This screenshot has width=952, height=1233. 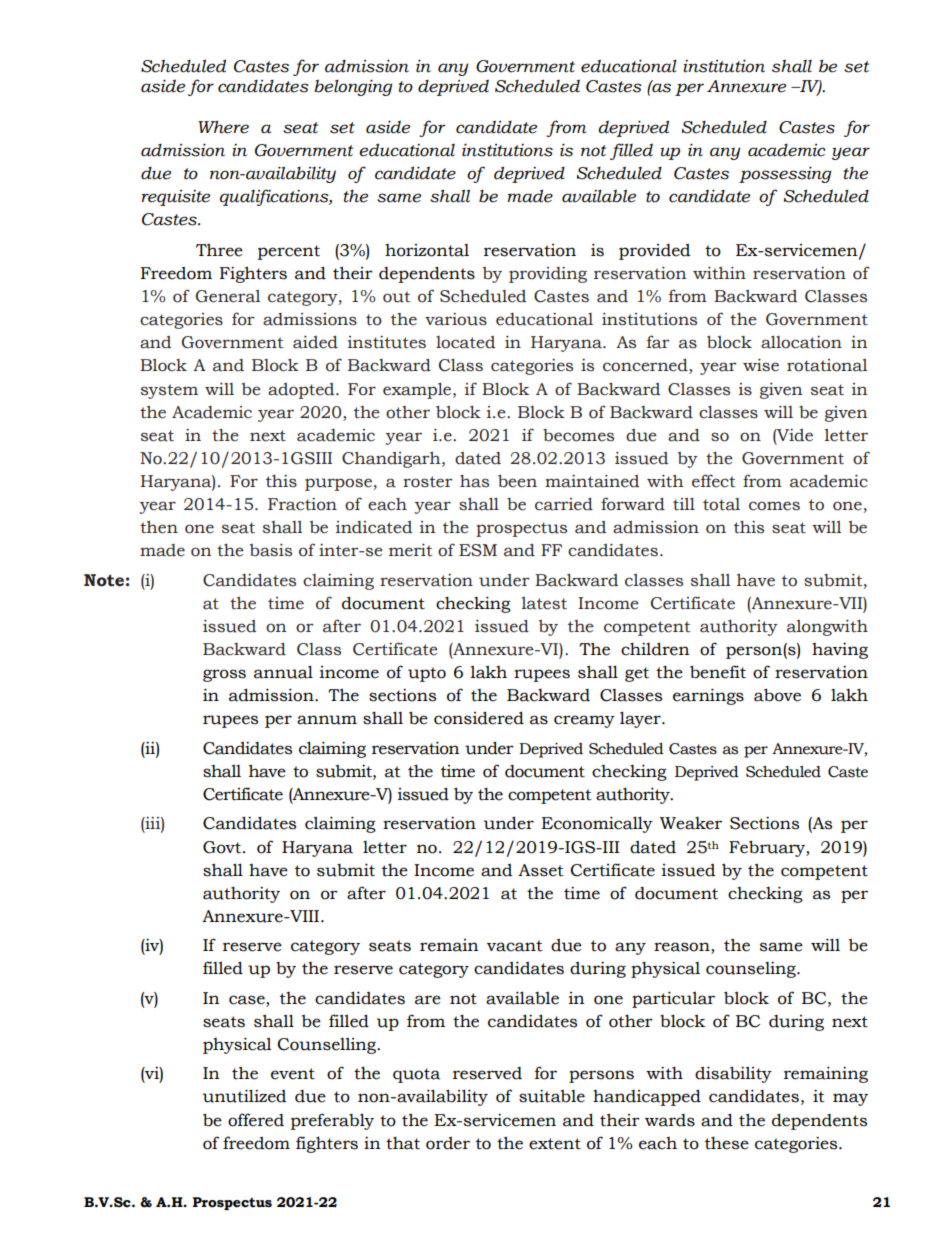 What do you see at coordinates (223, 127) in the screenshot?
I see `Where` at bounding box center [223, 127].
